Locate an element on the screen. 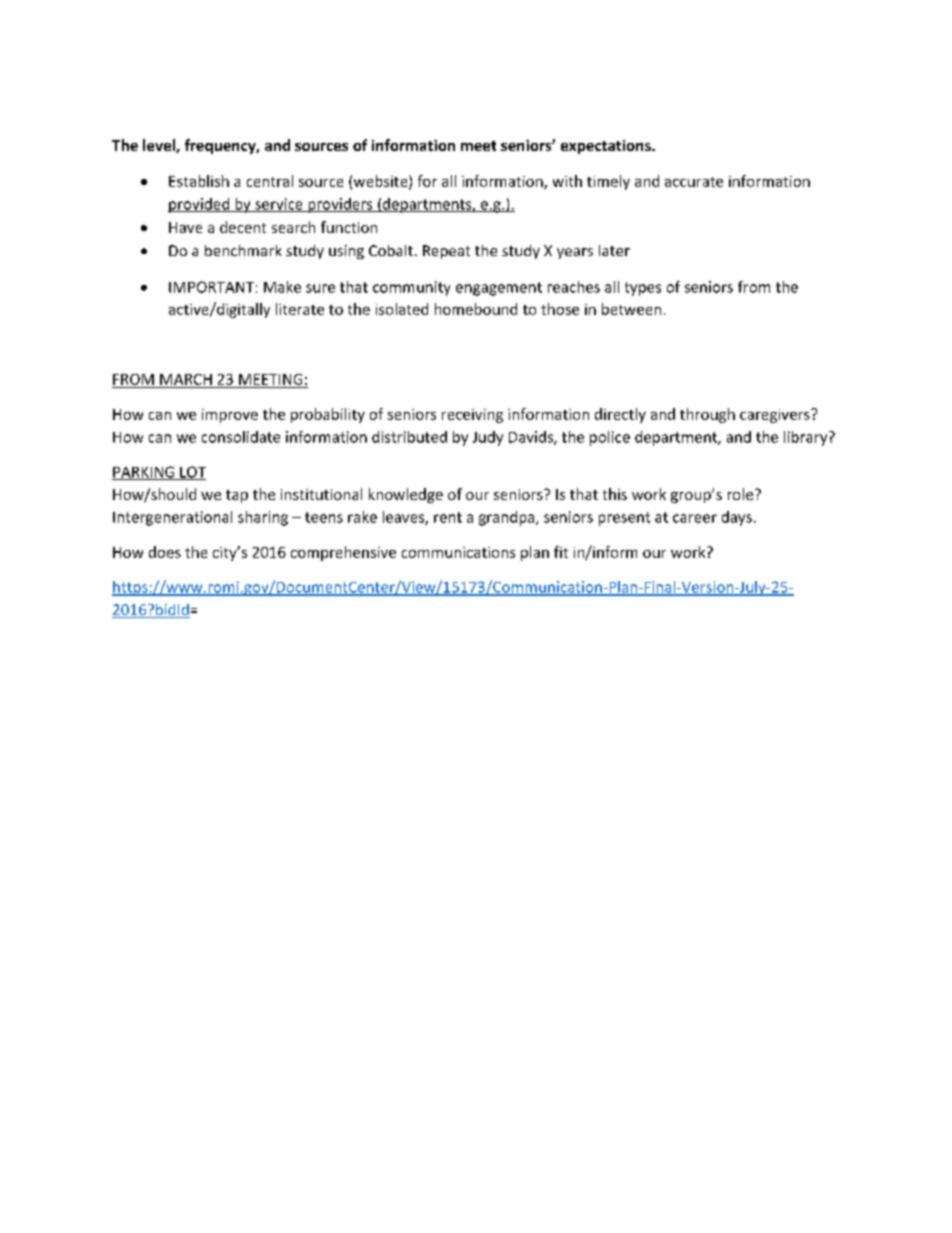 This screenshot has height=1233, width=952. with is located at coordinates (567, 181).
